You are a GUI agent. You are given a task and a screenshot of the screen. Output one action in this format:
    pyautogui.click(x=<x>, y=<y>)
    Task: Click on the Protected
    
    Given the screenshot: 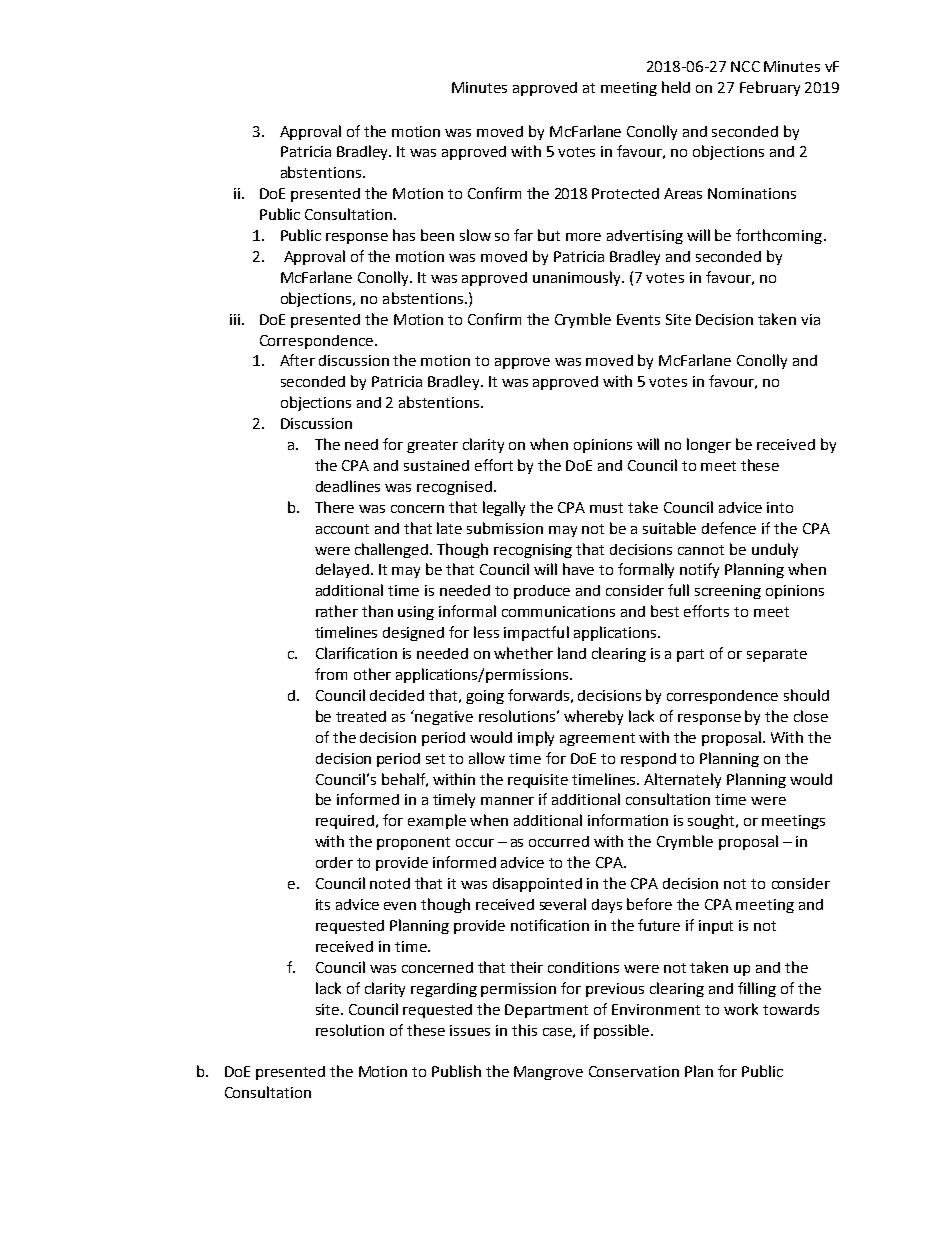 What is the action you would take?
    pyautogui.click(x=625, y=193)
